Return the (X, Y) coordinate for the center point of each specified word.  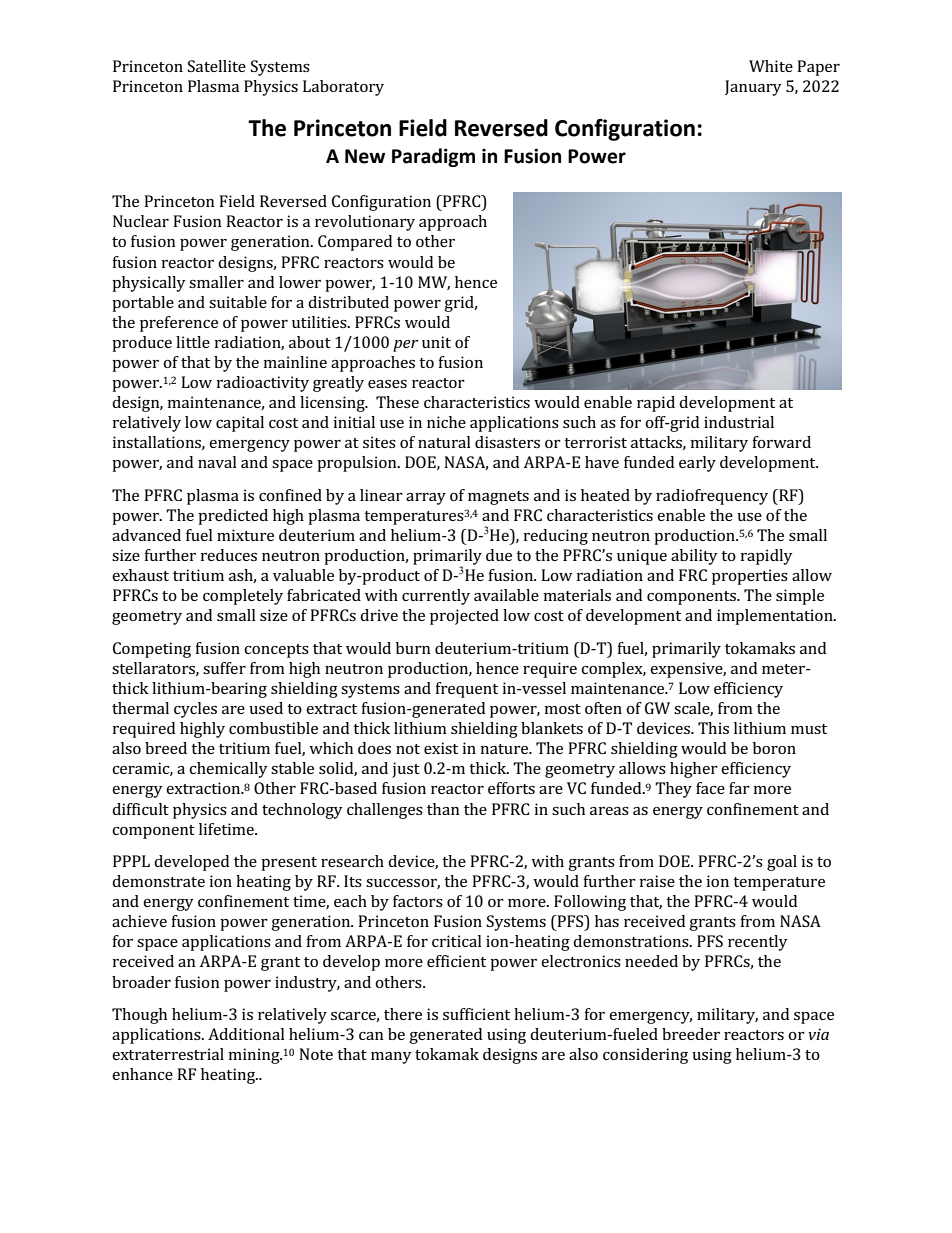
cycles (195, 710)
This (713, 728)
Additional (246, 1034)
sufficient (476, 1014)
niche (446, 422)
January (753, 88)
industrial (739, 422)
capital (240, 424)
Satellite (217, 66)
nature (506, 749)
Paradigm (433, 157)
